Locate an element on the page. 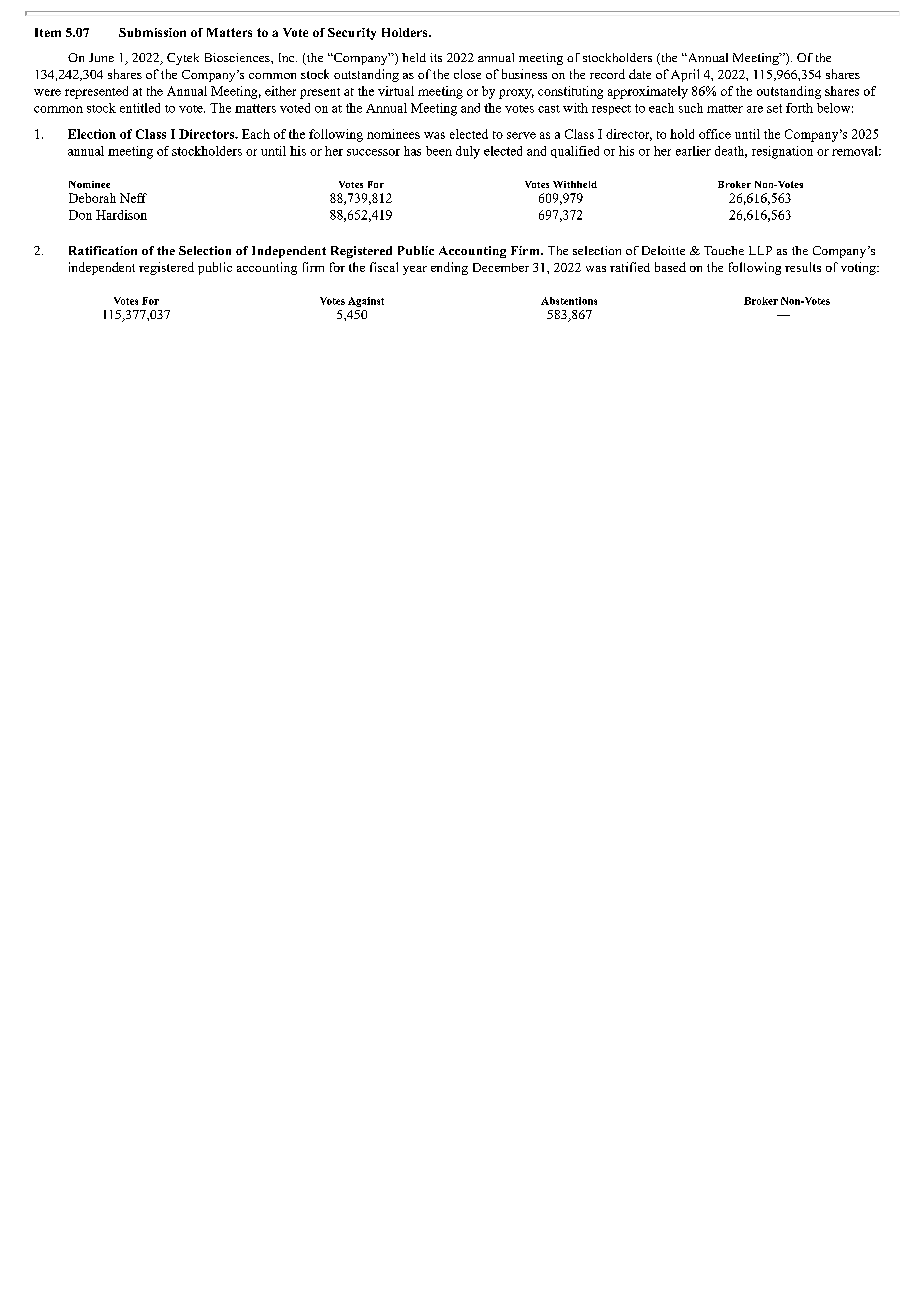 The image size is (924, 1308). duly is located at coordinates (468, 152).
